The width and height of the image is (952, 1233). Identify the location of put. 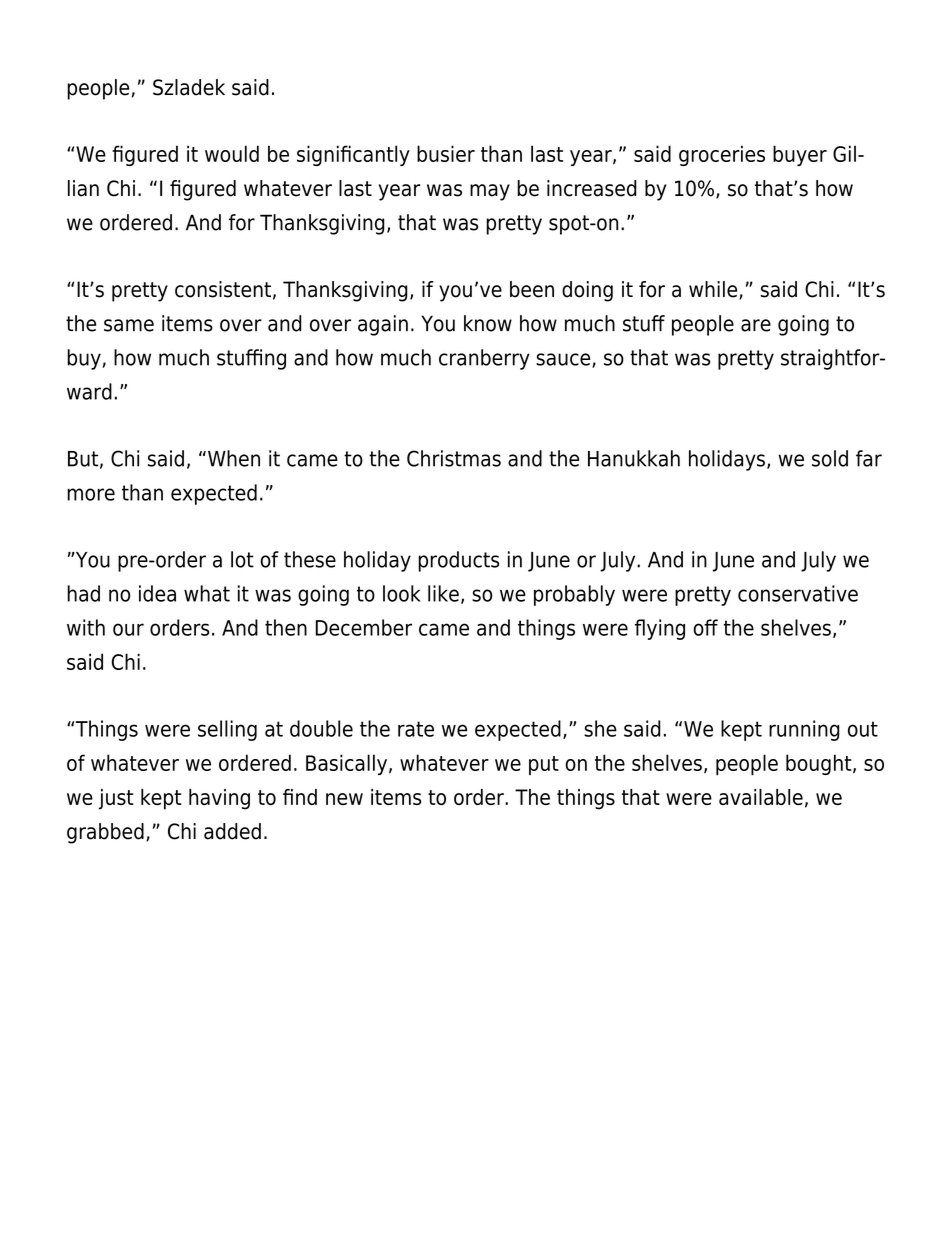
(544, 765).
